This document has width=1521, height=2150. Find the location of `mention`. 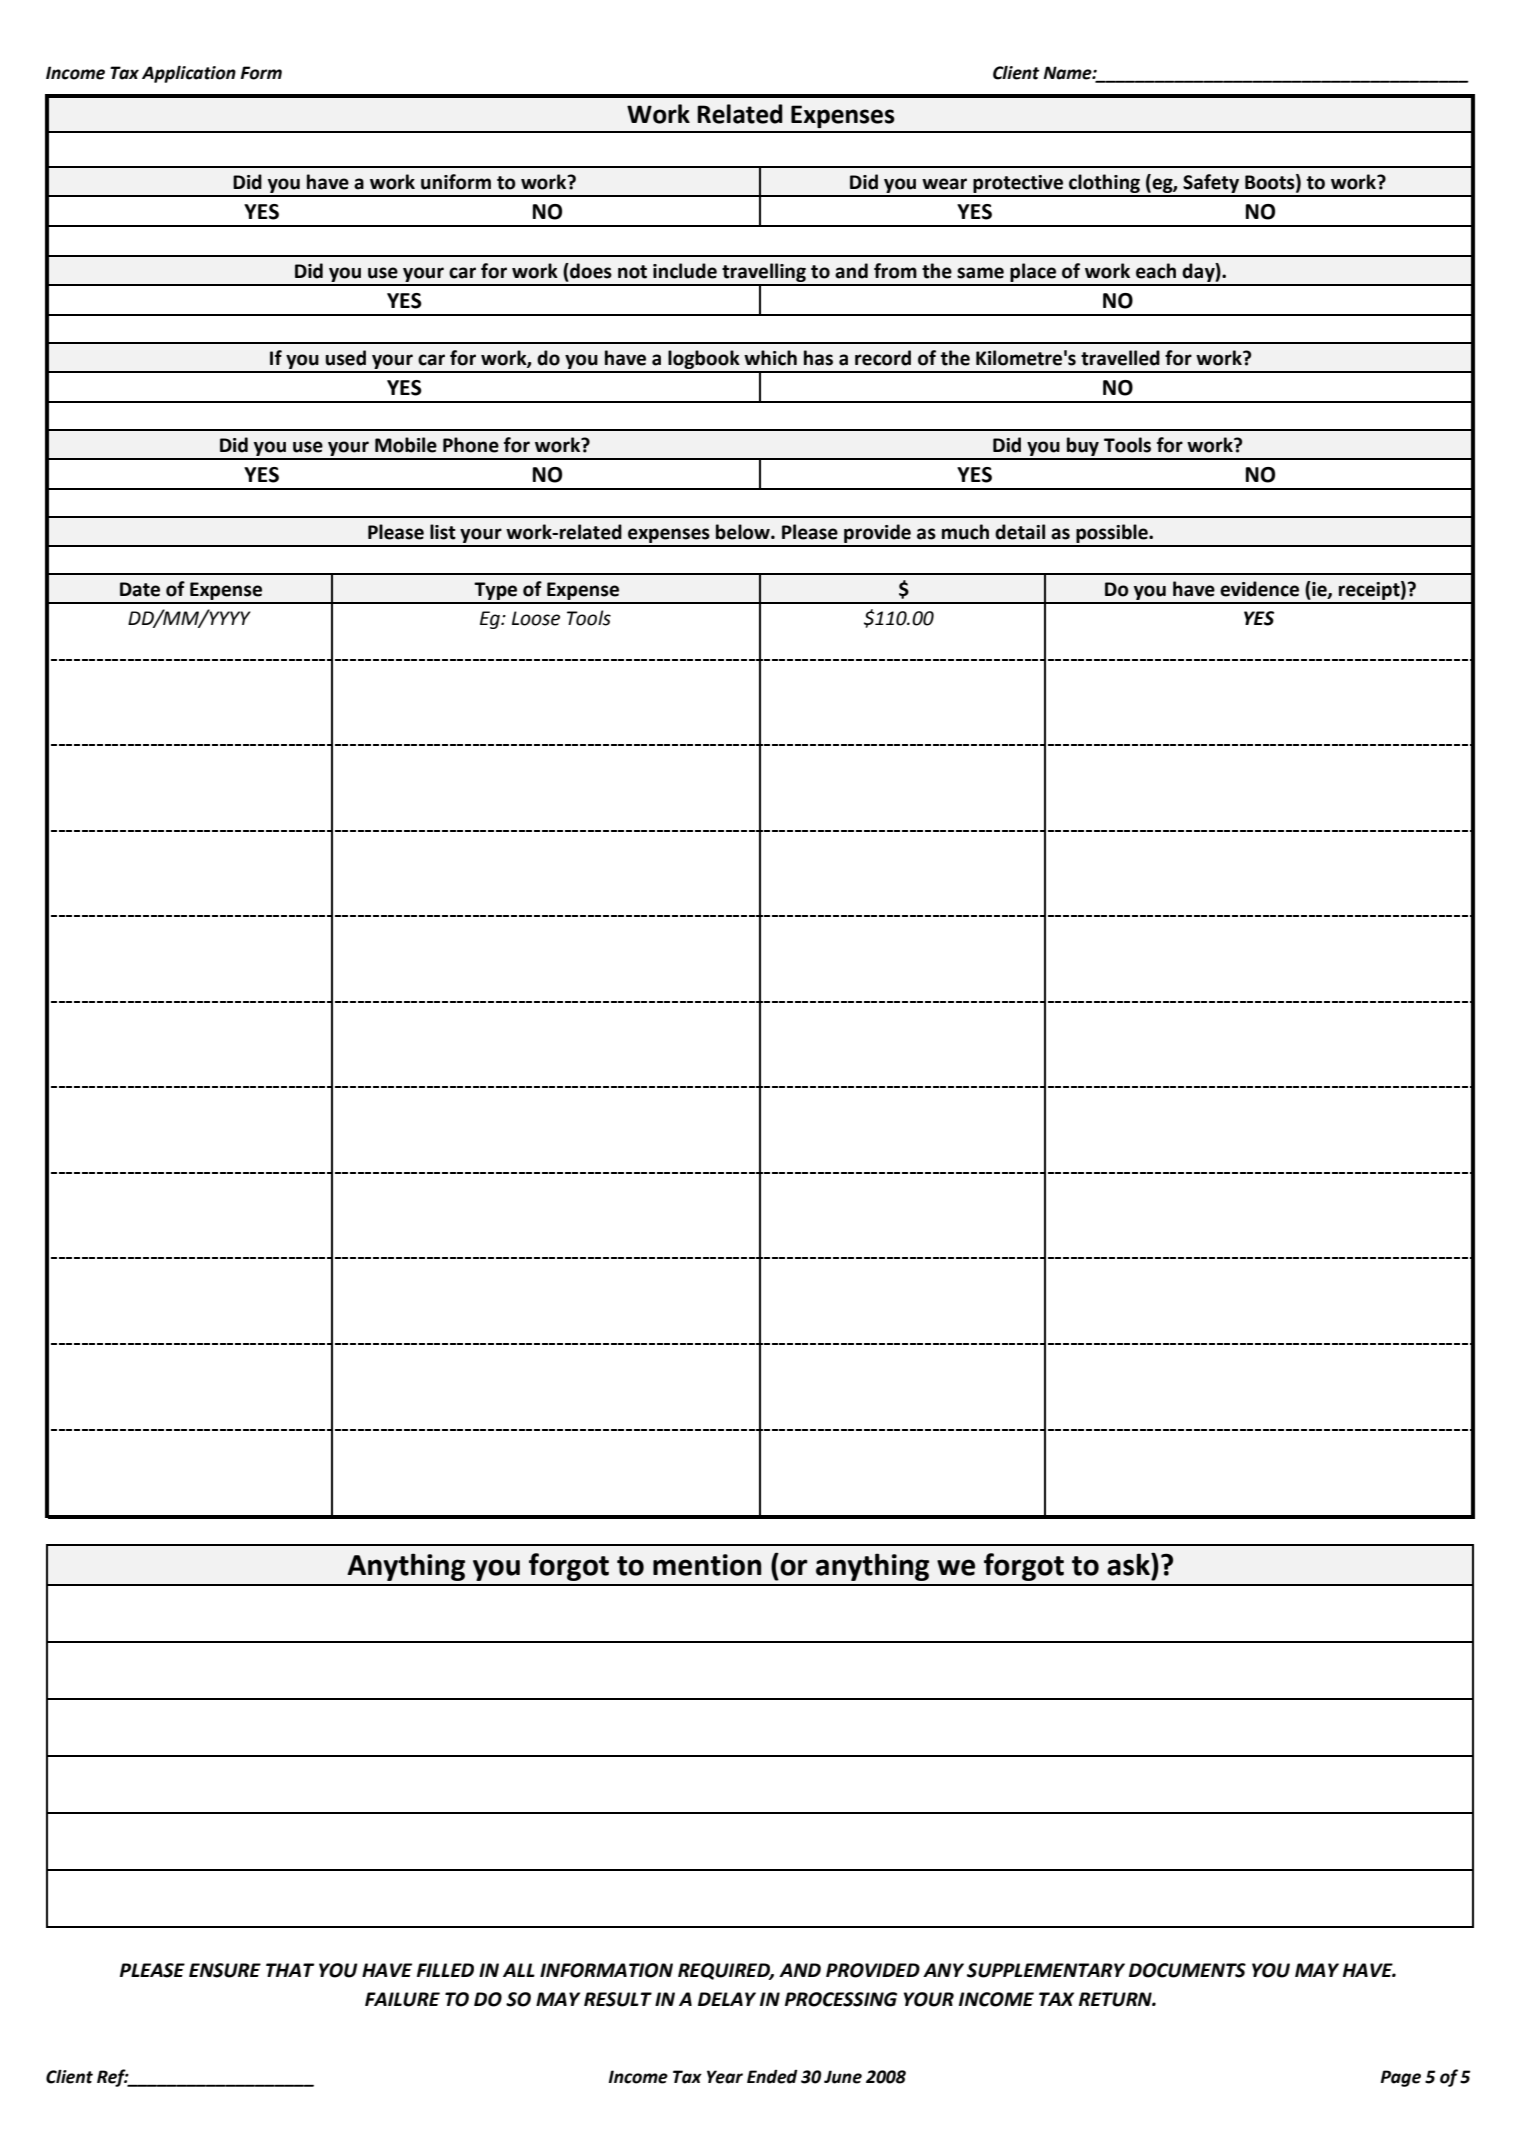

mention is located at coordinates (707, 1565).
